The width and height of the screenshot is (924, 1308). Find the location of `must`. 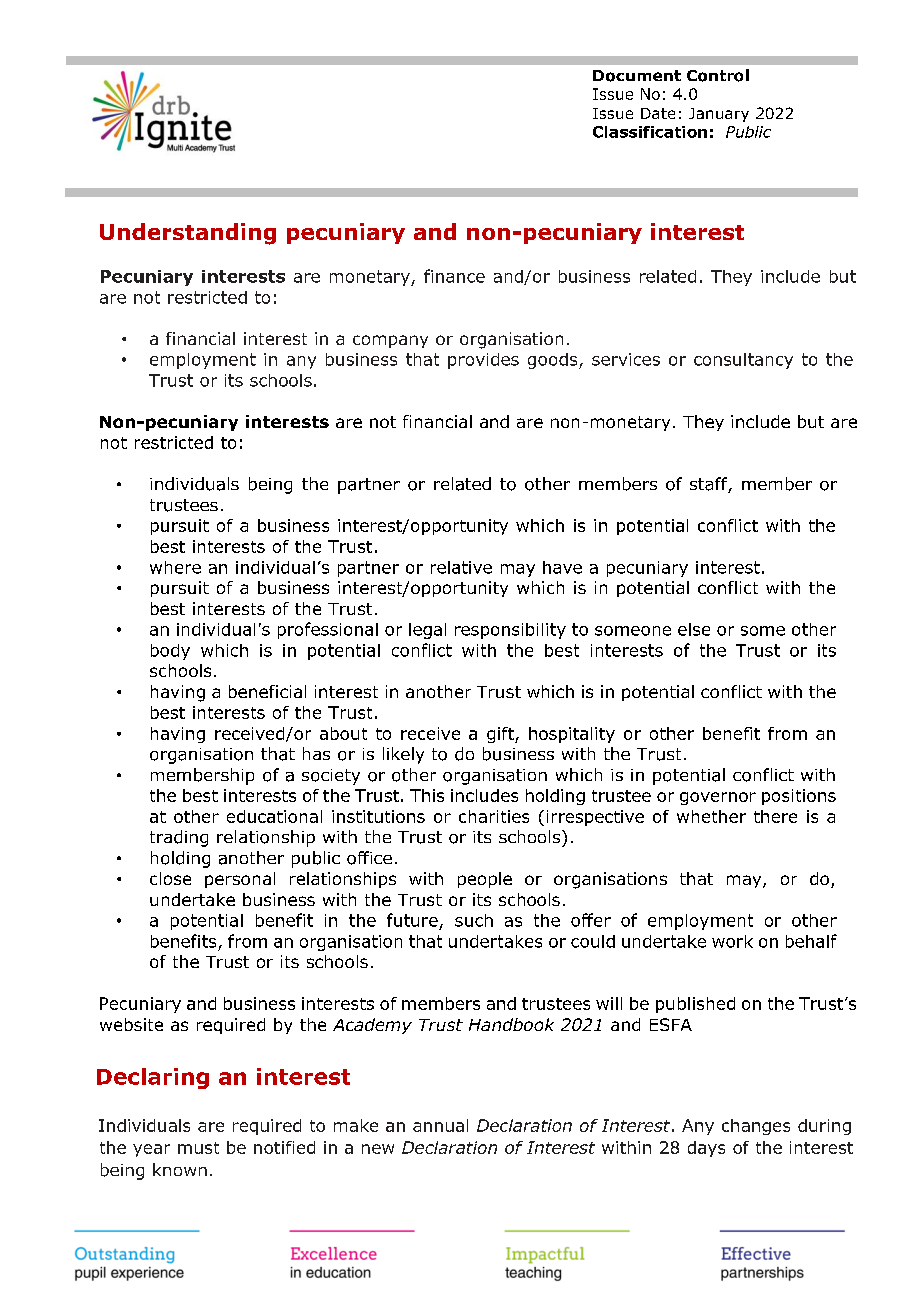

must is located at coordinates (198, 1148).
